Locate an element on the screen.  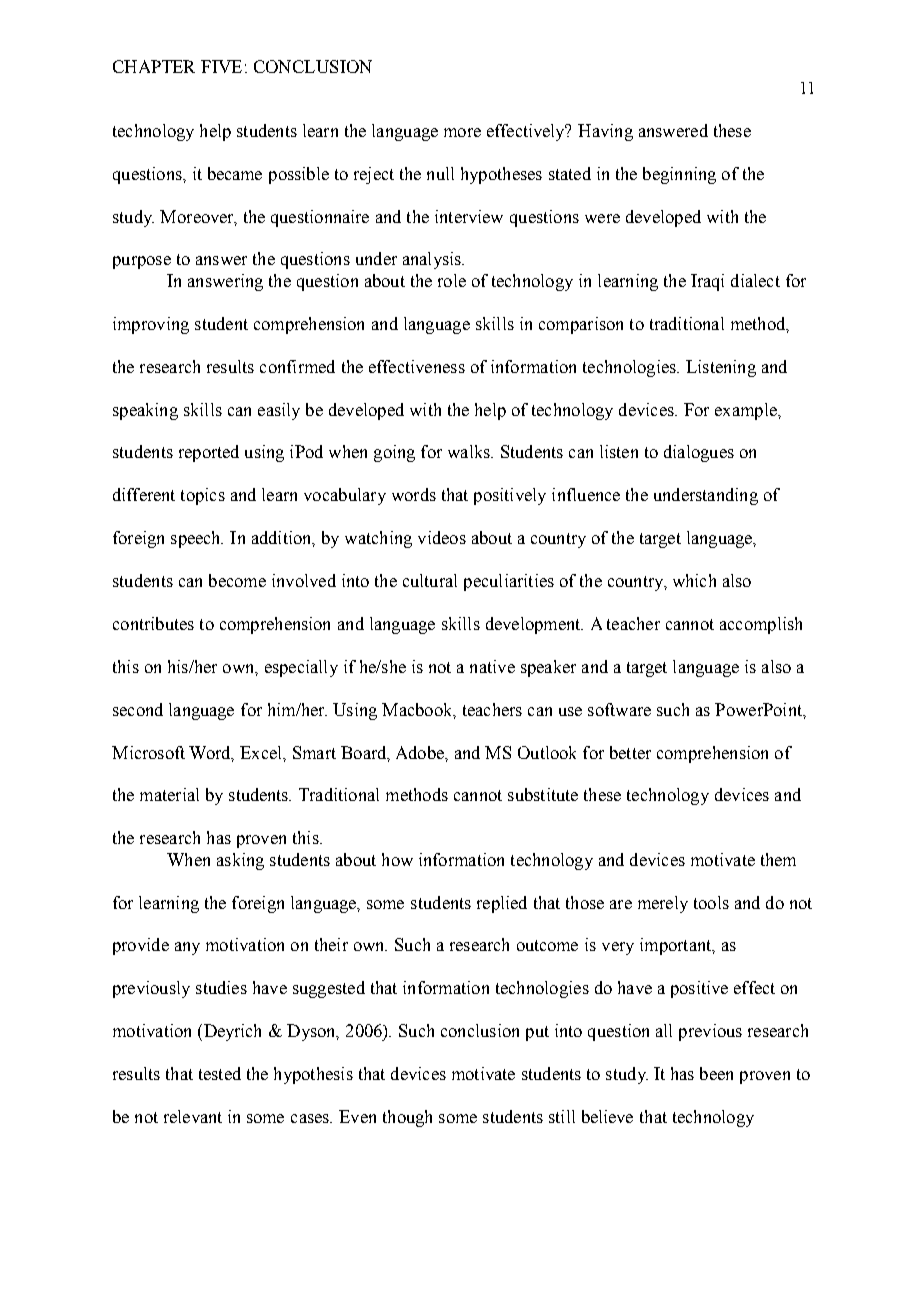
better is located at coordinates (630, 752).
